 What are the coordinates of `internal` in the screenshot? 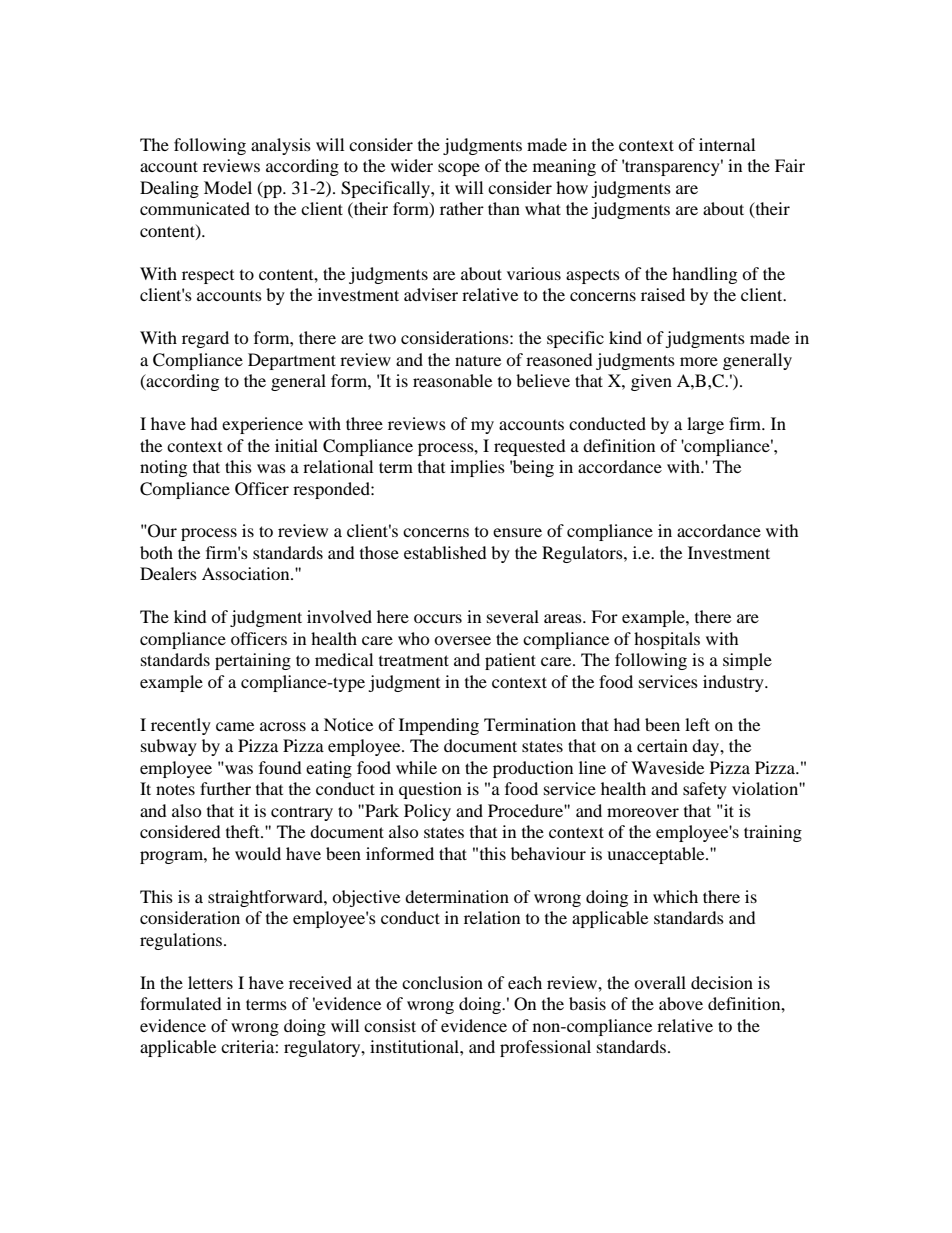 It's located at (727, 144).
